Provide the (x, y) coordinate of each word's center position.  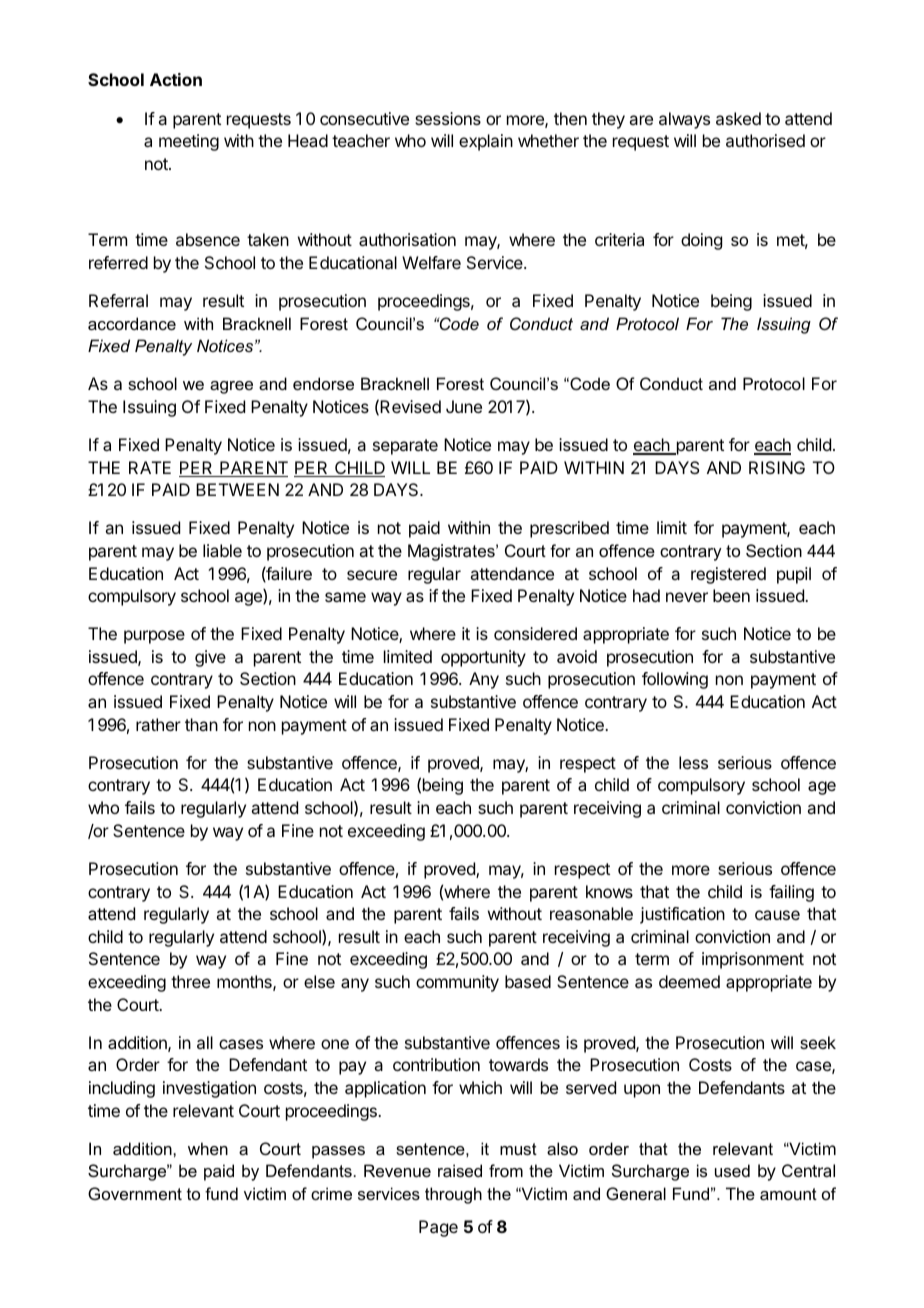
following (675, 680)
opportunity (483, 658)
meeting (189, 142)
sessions (448, 118)
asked (738, 118)
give (210, 658)
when (208, 1148)
